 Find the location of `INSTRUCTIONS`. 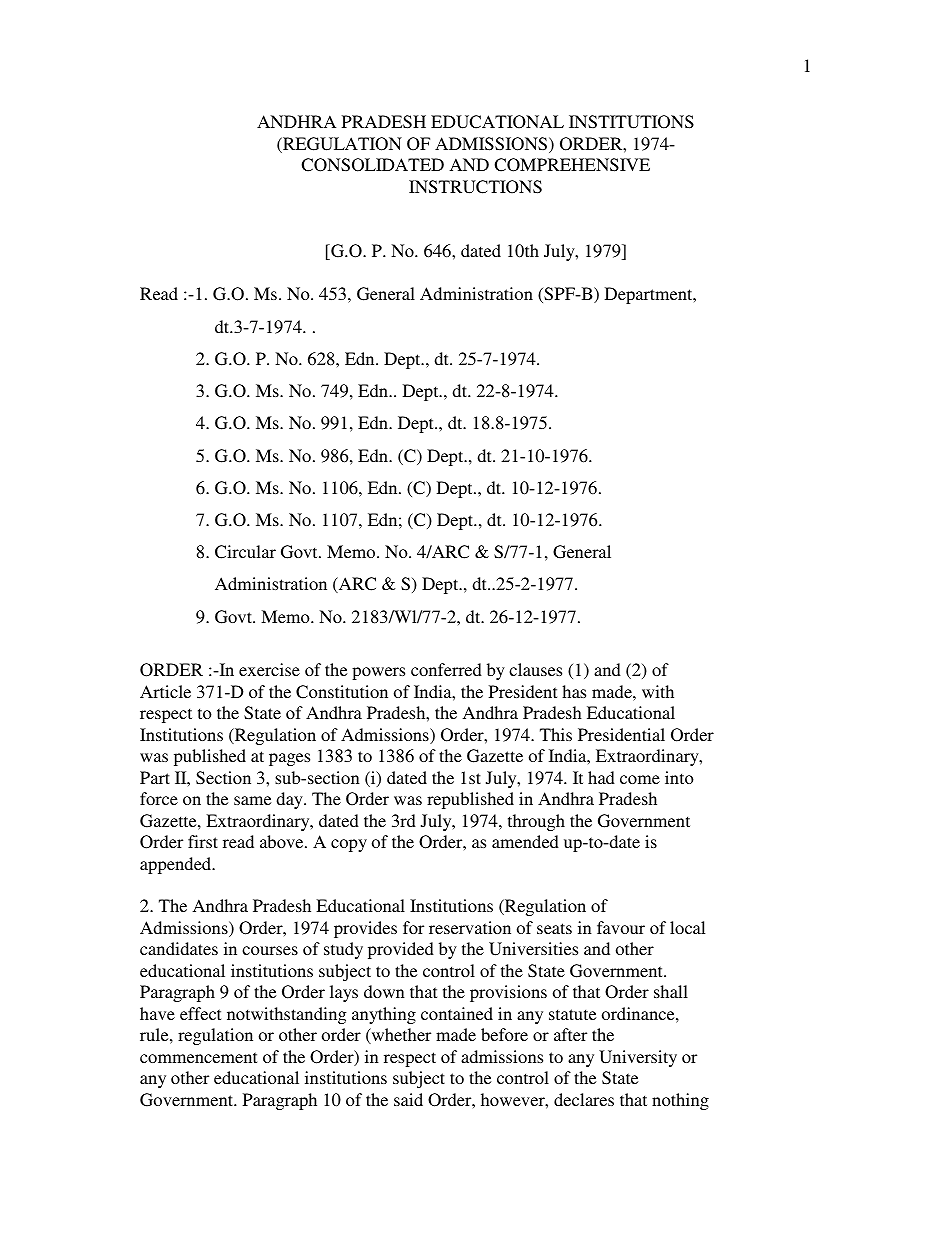

INSTRUCTIONS is located at coordinates (475, 187).
